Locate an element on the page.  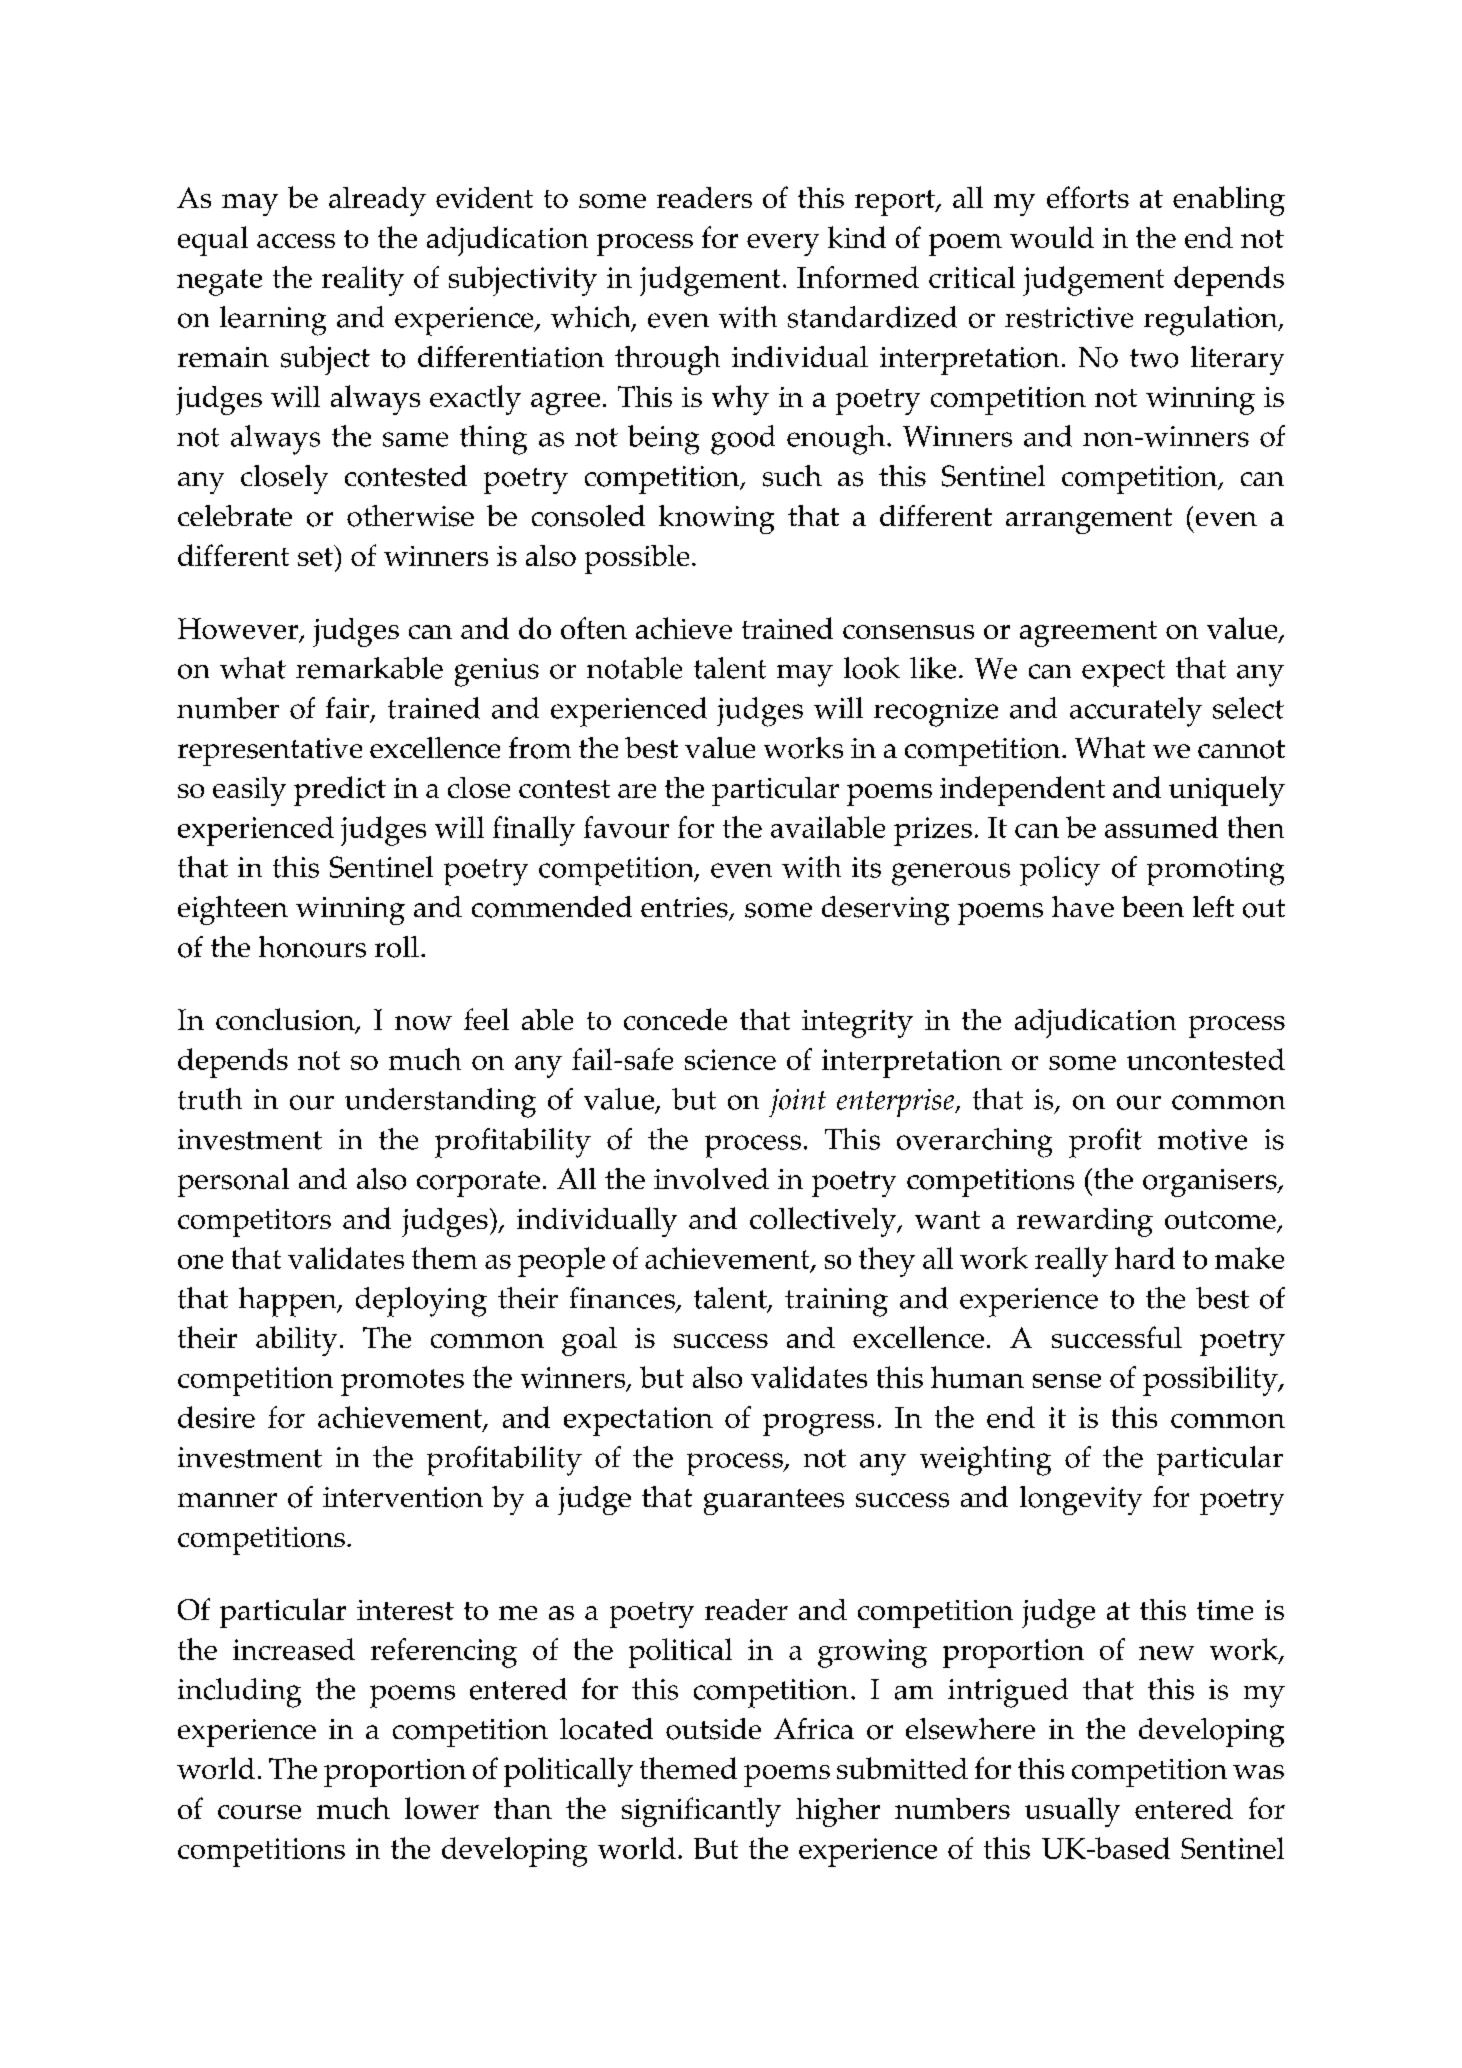
hard is located at coordinates (1145, 1258).
